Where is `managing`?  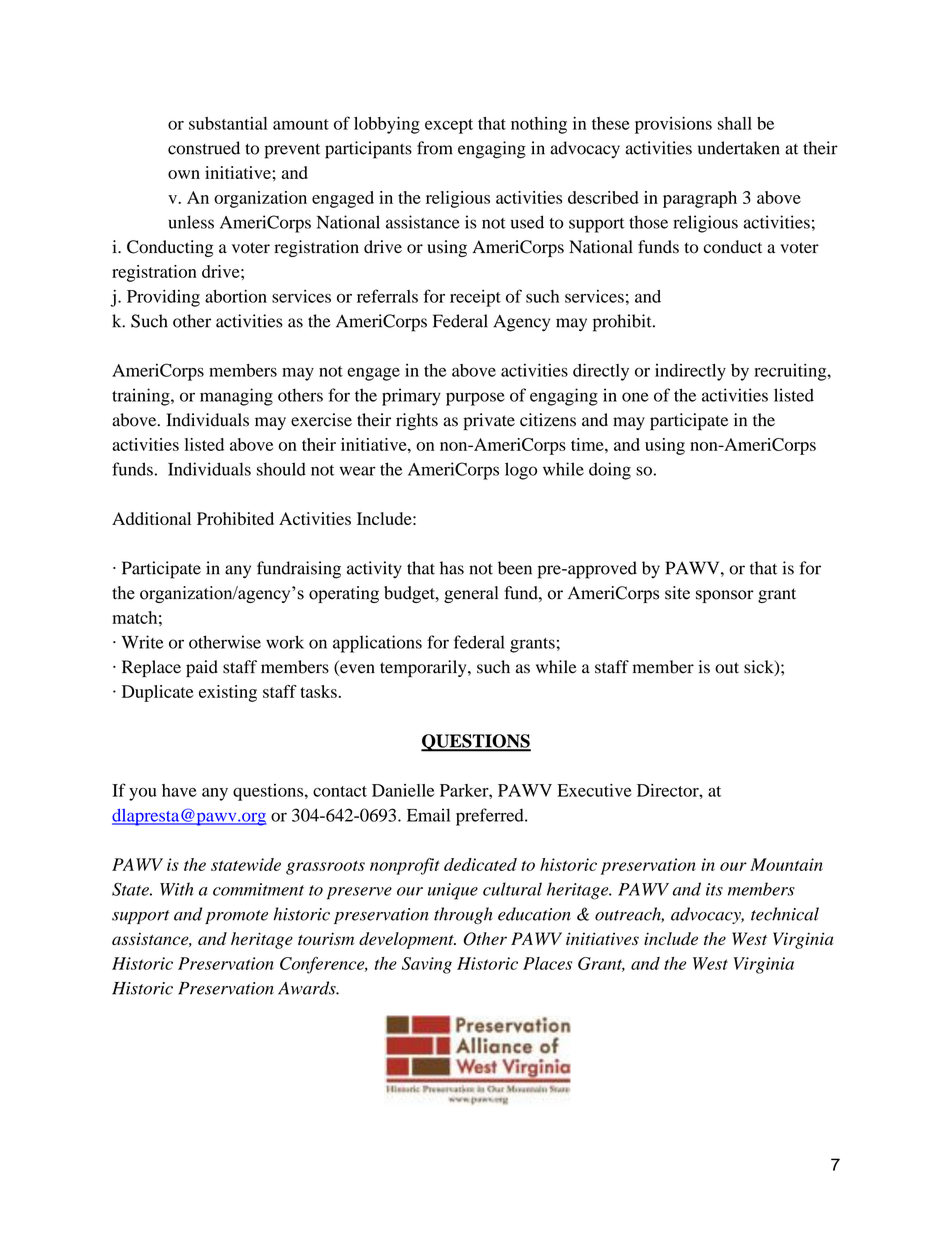 managing is located at coordinates (236, 397).
